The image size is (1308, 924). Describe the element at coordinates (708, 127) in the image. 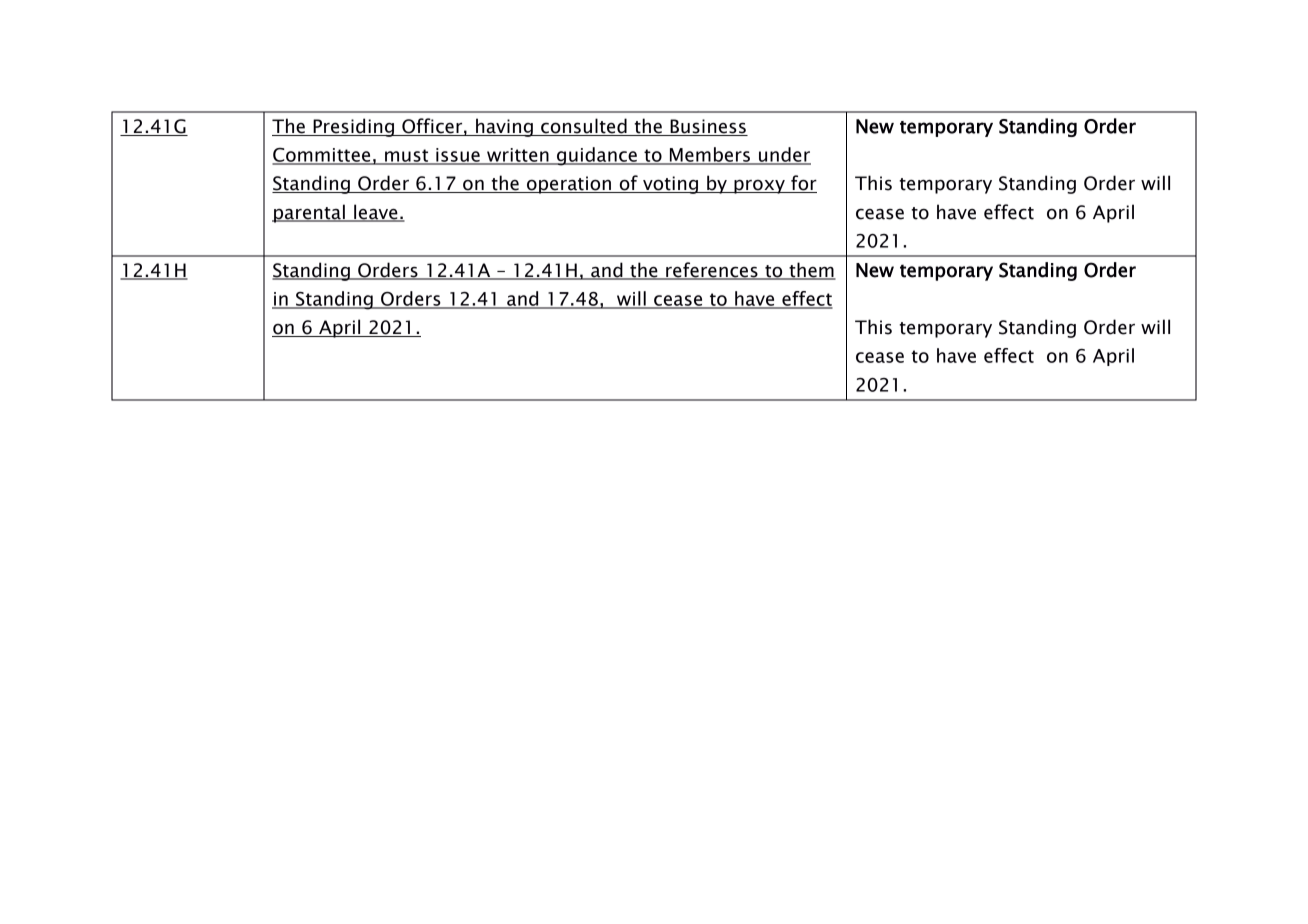

I see `Business` at that location.
